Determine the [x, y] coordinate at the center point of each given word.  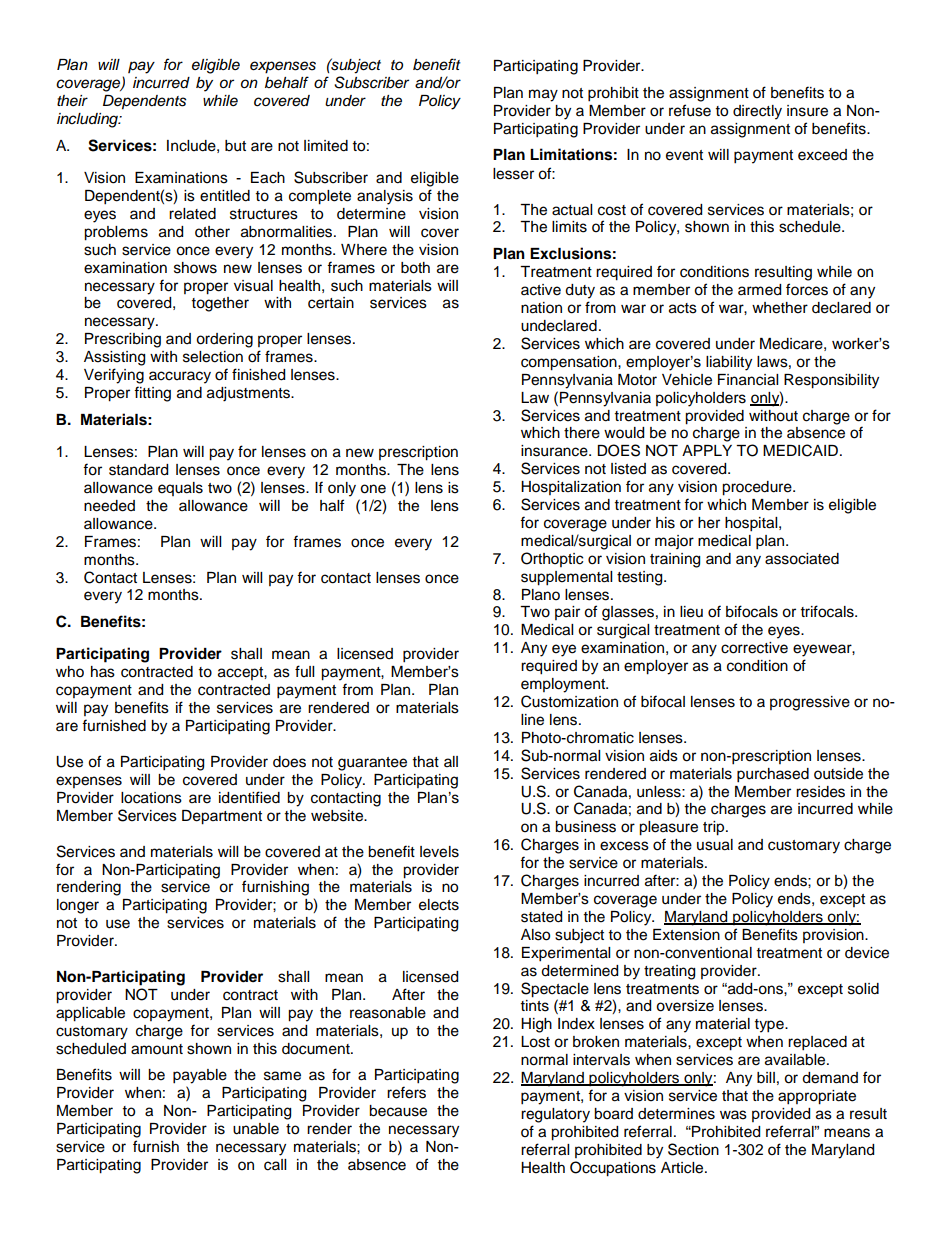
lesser [513, 174]
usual [715, 845]
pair [567, 613]
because [398, 1111]
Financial [748, 380]
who [70, 672]
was [733, 1115]
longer [78, 906]
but [235, 146]
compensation [570, 363]
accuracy [180, 377]
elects [439, 905]
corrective [754, 648]
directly [757, 112]
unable [256, 1129]
